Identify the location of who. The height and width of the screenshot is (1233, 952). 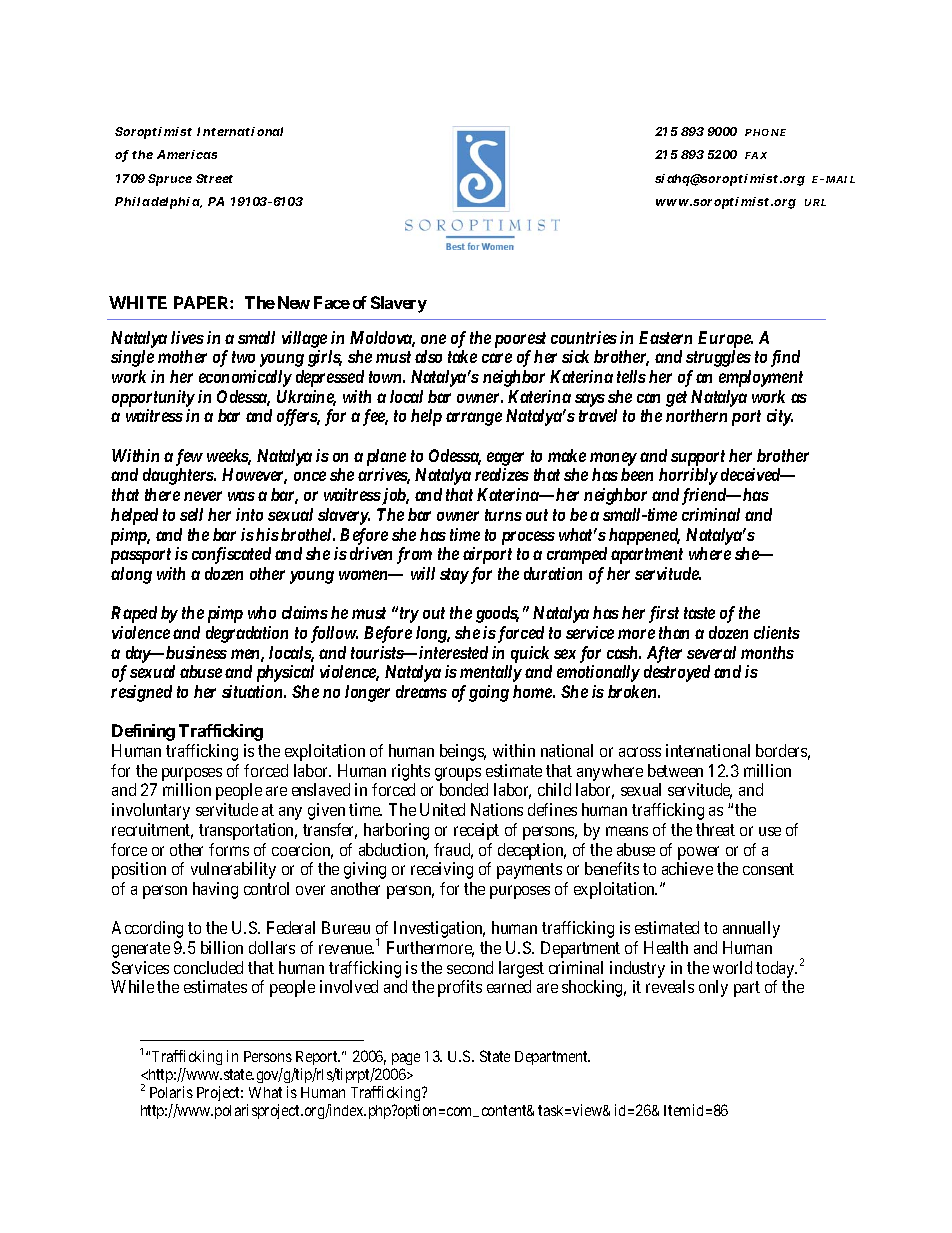
(262, 612).
